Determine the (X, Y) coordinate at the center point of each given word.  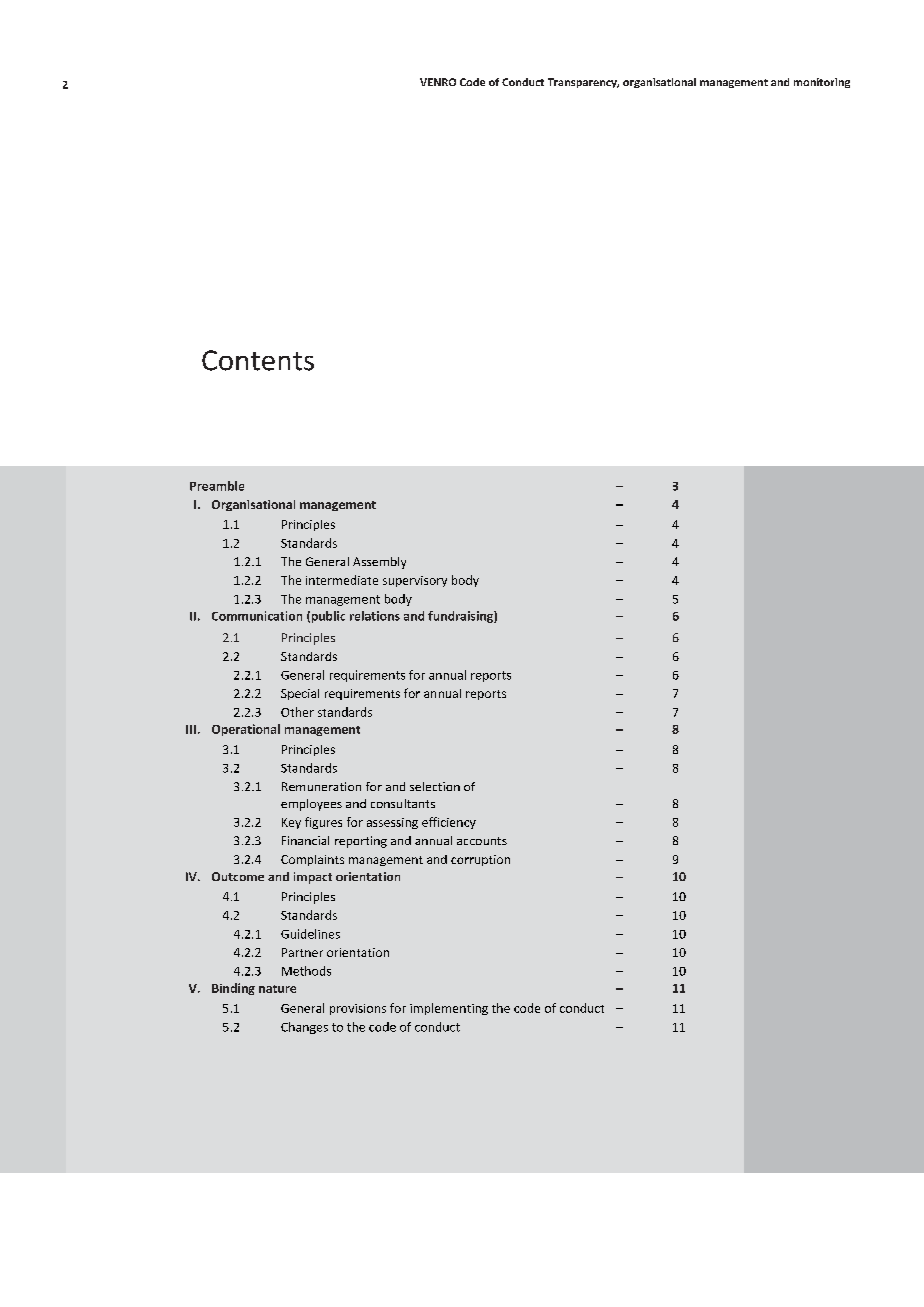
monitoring (822, 83)
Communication (257, 616)
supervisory (415, 581)
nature (277, 989)
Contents (258, 360)
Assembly (379, 563)
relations (375, 616)
